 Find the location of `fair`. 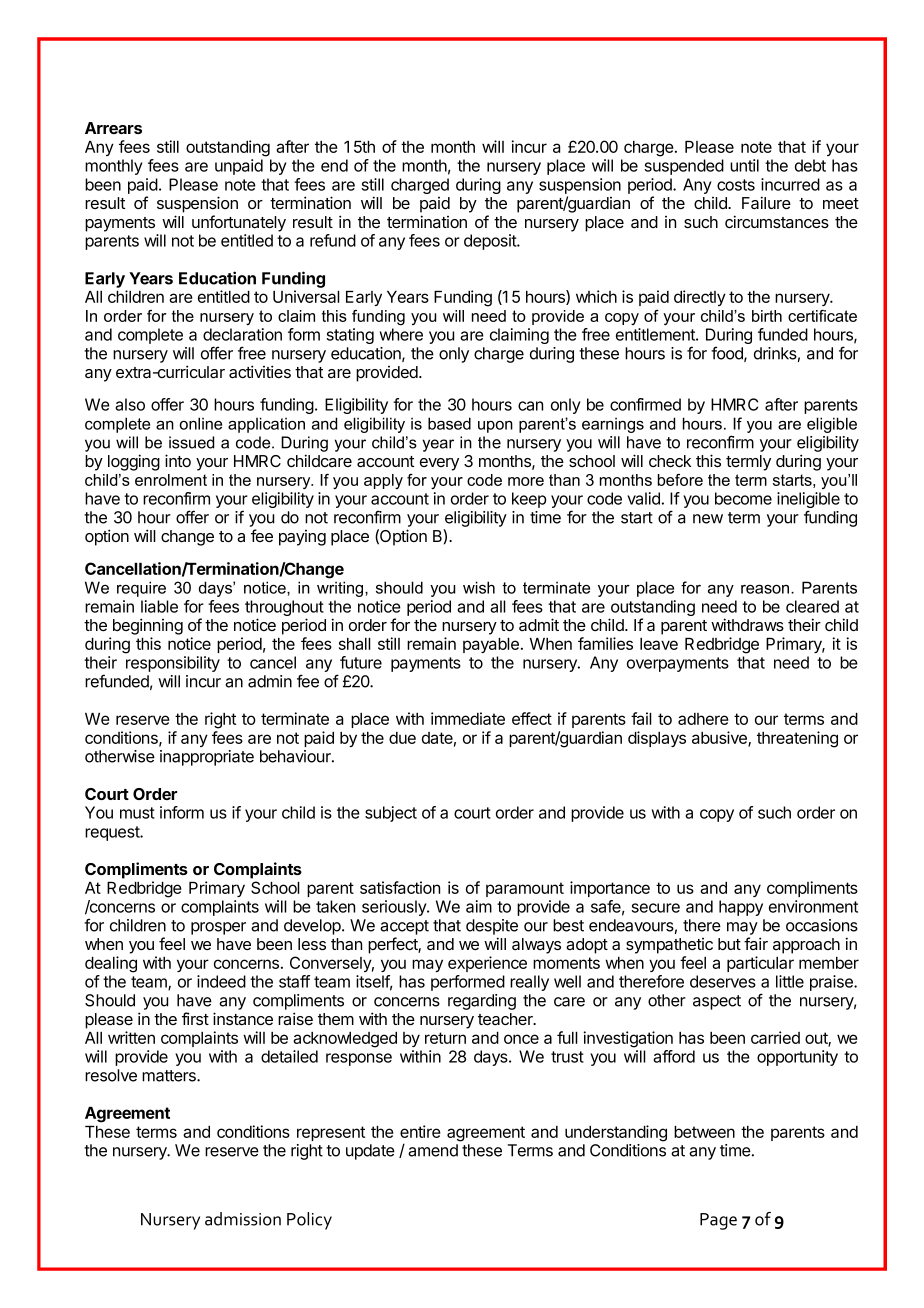

fair is located at coordinates (756, 943).
